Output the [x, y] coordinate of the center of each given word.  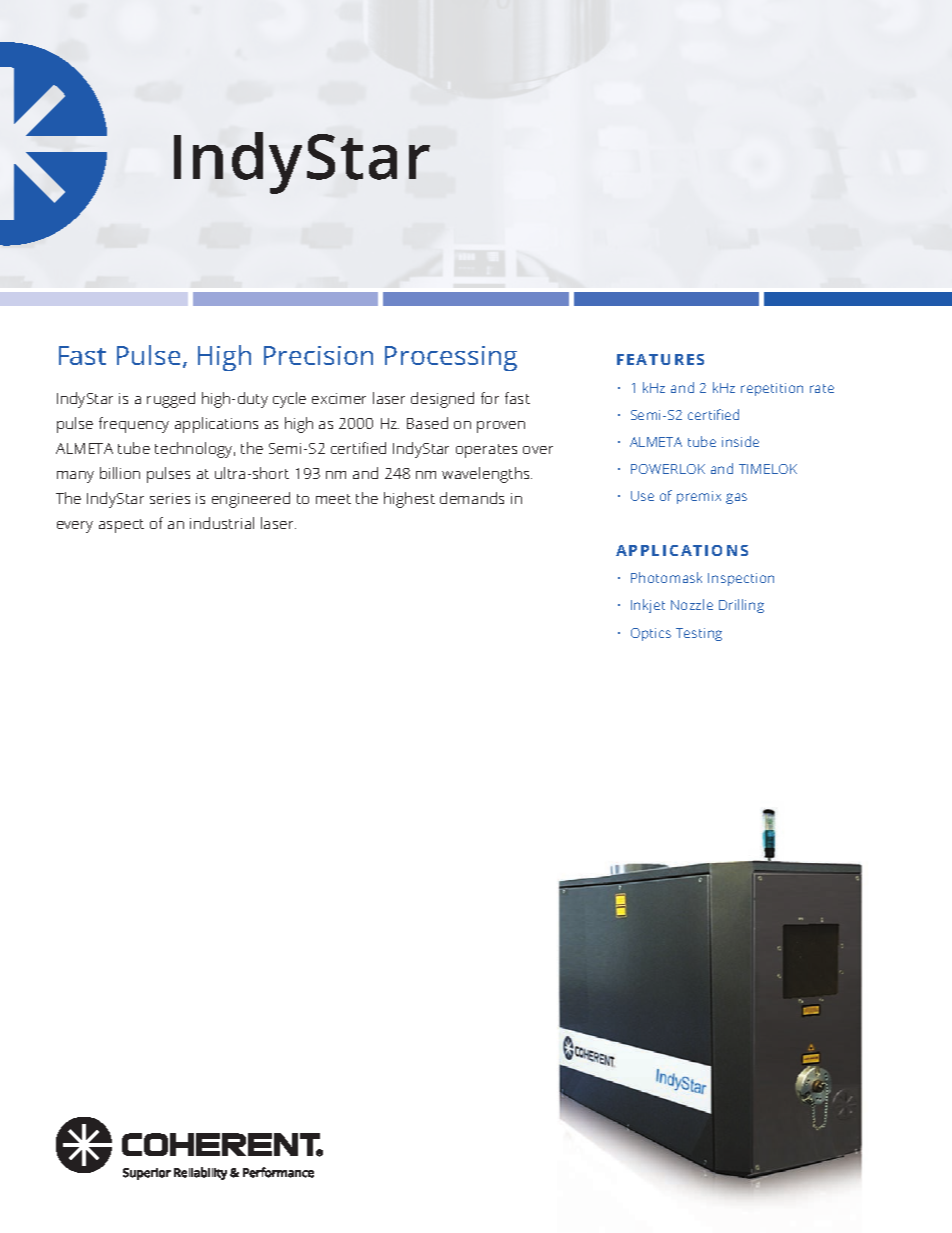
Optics [651, 634]
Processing [451, 358]
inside [740, 441]
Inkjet [648, 606]
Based [427, 423]
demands [472, 498]
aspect [121, 526]
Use [642, 496]
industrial [222, 523]
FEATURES [660, 359]
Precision [318, 355]
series [170, 498]
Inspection [741, 579]
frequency [134, 425]
